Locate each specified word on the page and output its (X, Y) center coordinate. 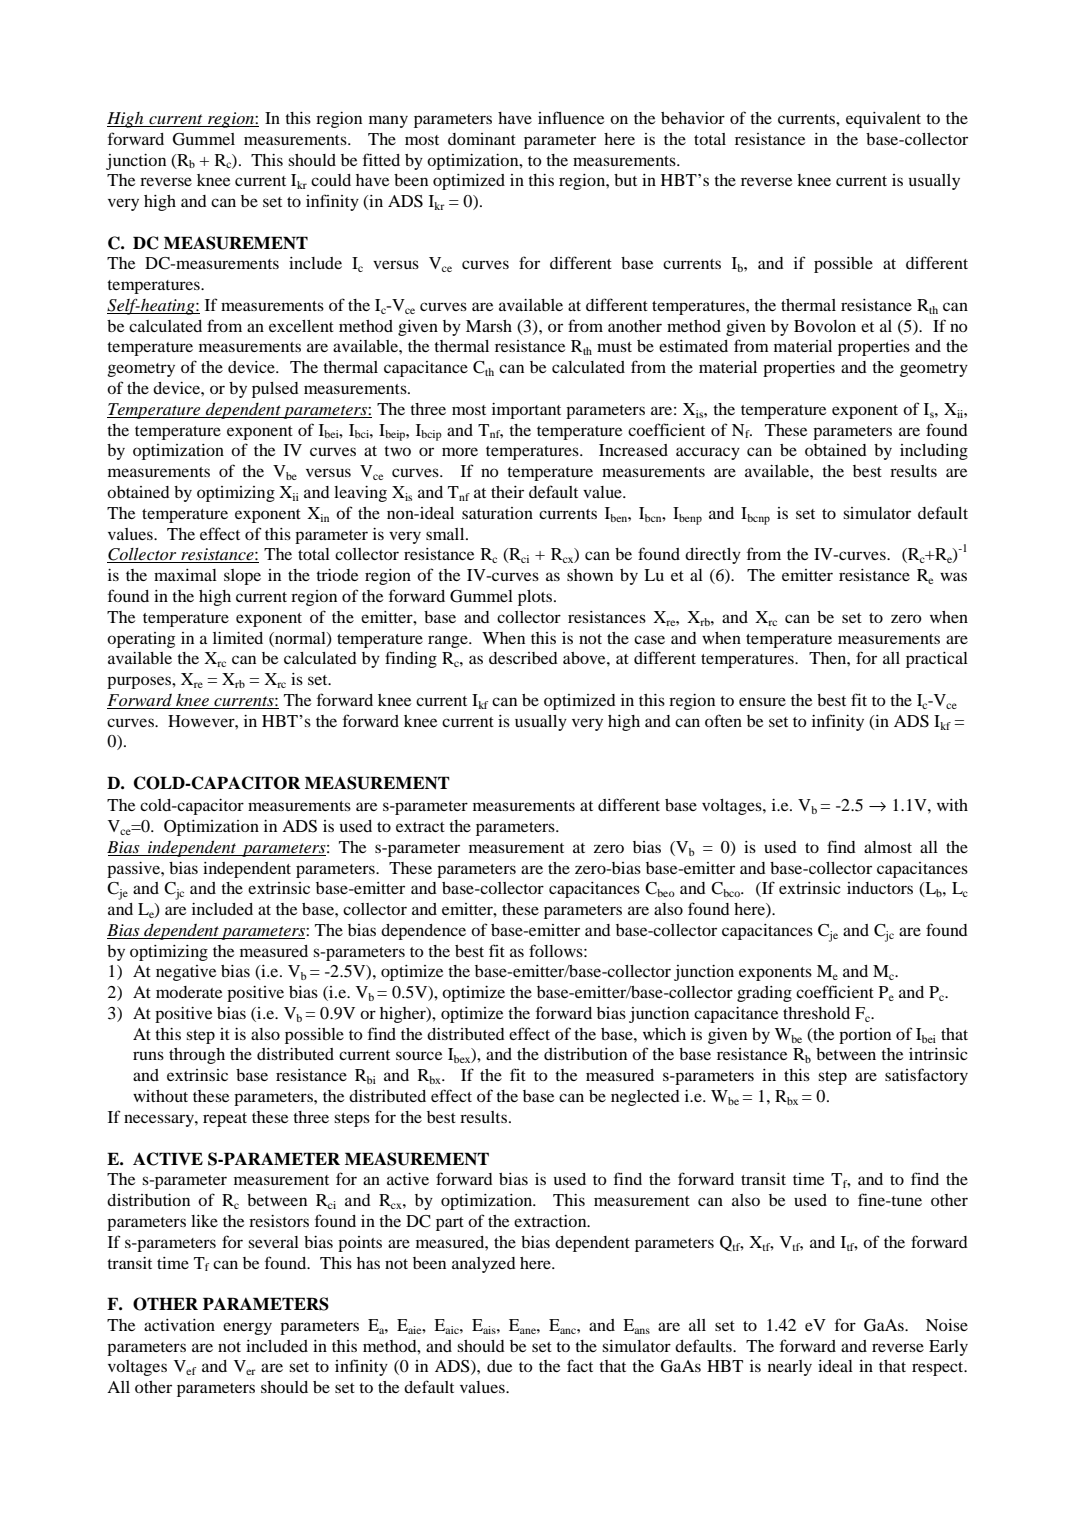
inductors (880, 888)
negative (186, 973)
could (331, 180)
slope (242, 577)
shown (590, 575)
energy (247, 1328)
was (953, 576)
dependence (423, 932)
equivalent (883, 120)
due (499, 1366)
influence (571, 117)
